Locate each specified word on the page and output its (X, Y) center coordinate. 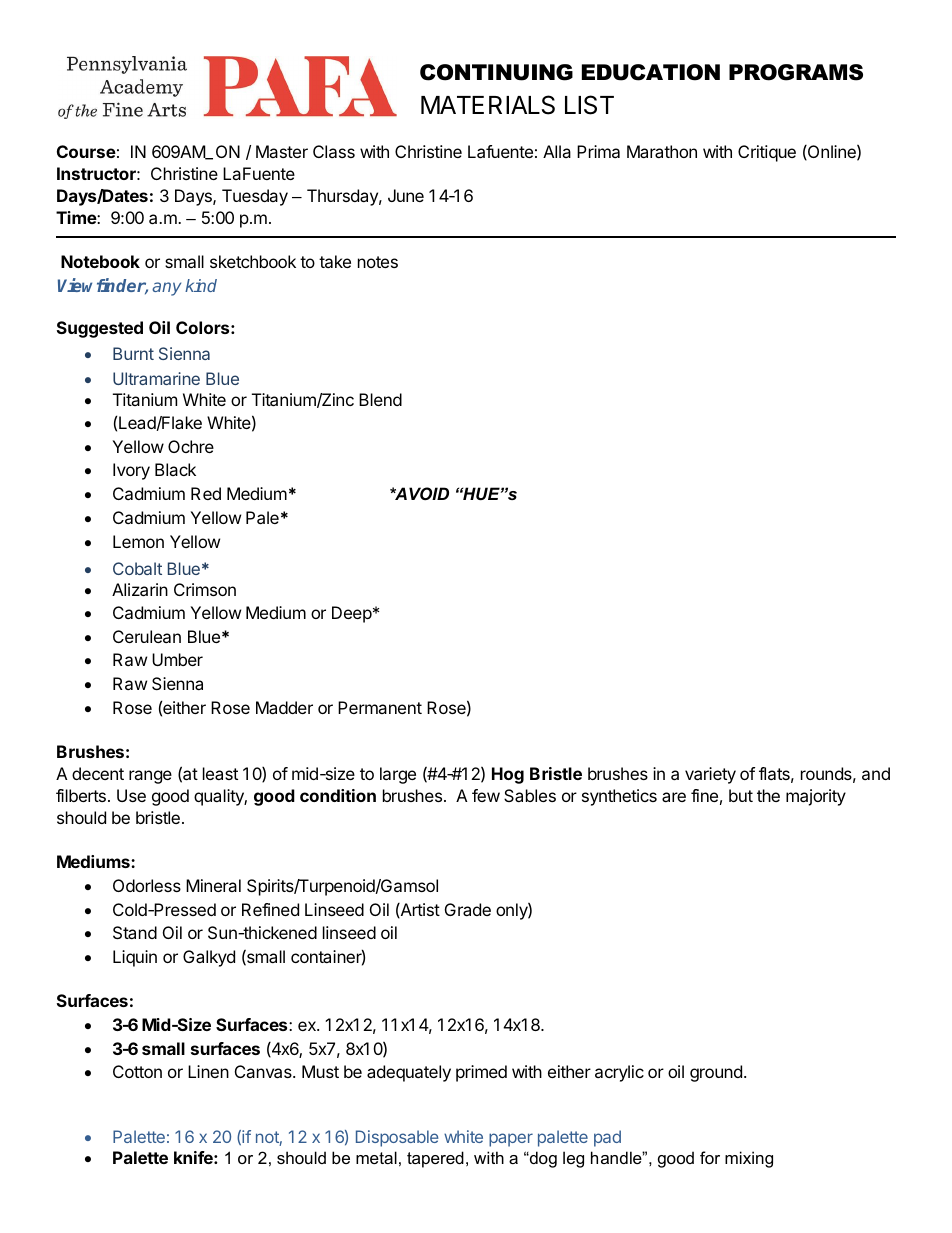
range (150, 777)
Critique (767, 153)
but (741, 795)
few (486, 795)
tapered (435, 1159)
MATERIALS (488, 105)
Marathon (662, 151)
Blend (380, 399)
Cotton (137, 1071)
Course (86, 151)
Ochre (191, 446)
